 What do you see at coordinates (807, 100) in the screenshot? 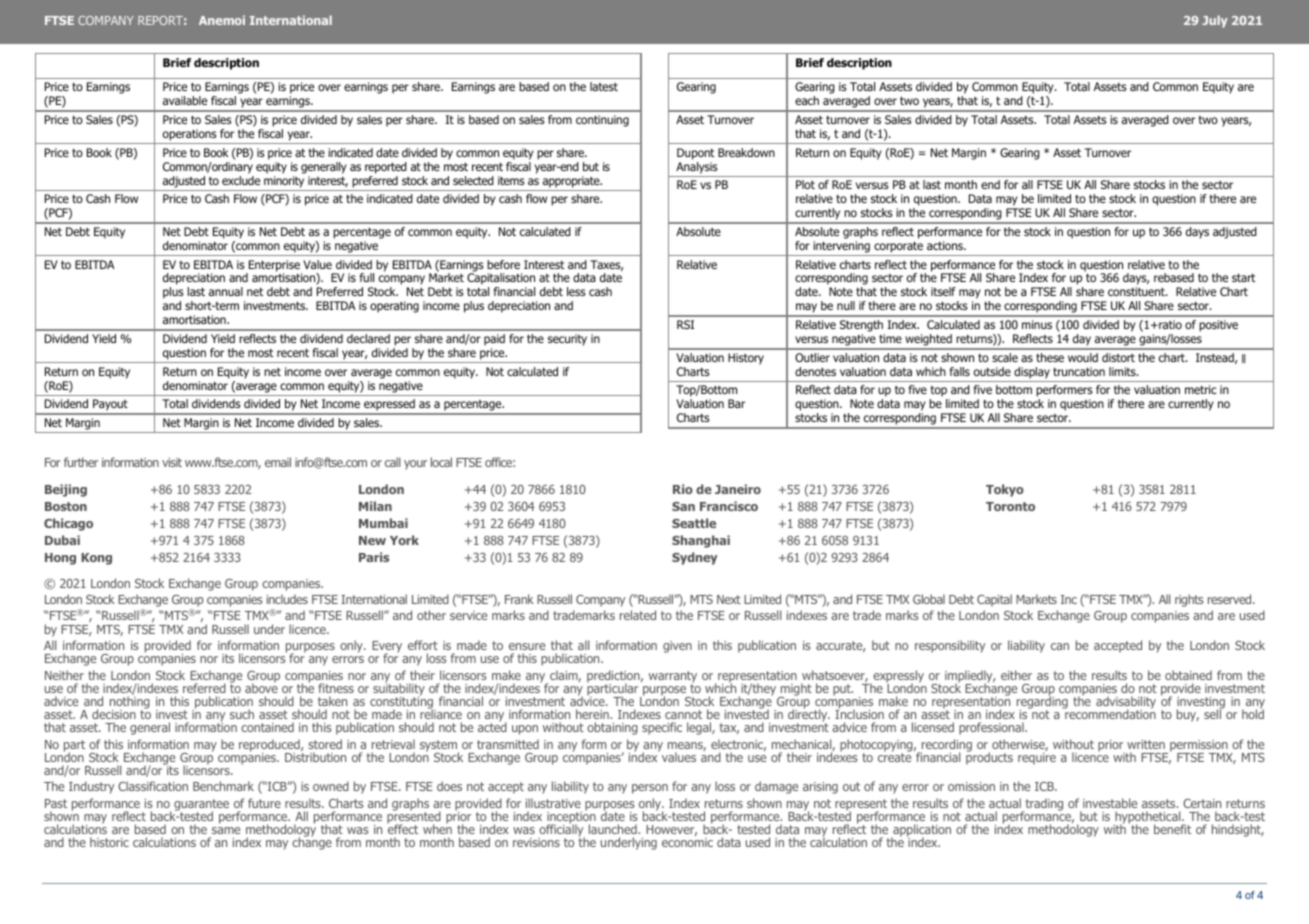
I see `each` at bounding box center [807, 100].
